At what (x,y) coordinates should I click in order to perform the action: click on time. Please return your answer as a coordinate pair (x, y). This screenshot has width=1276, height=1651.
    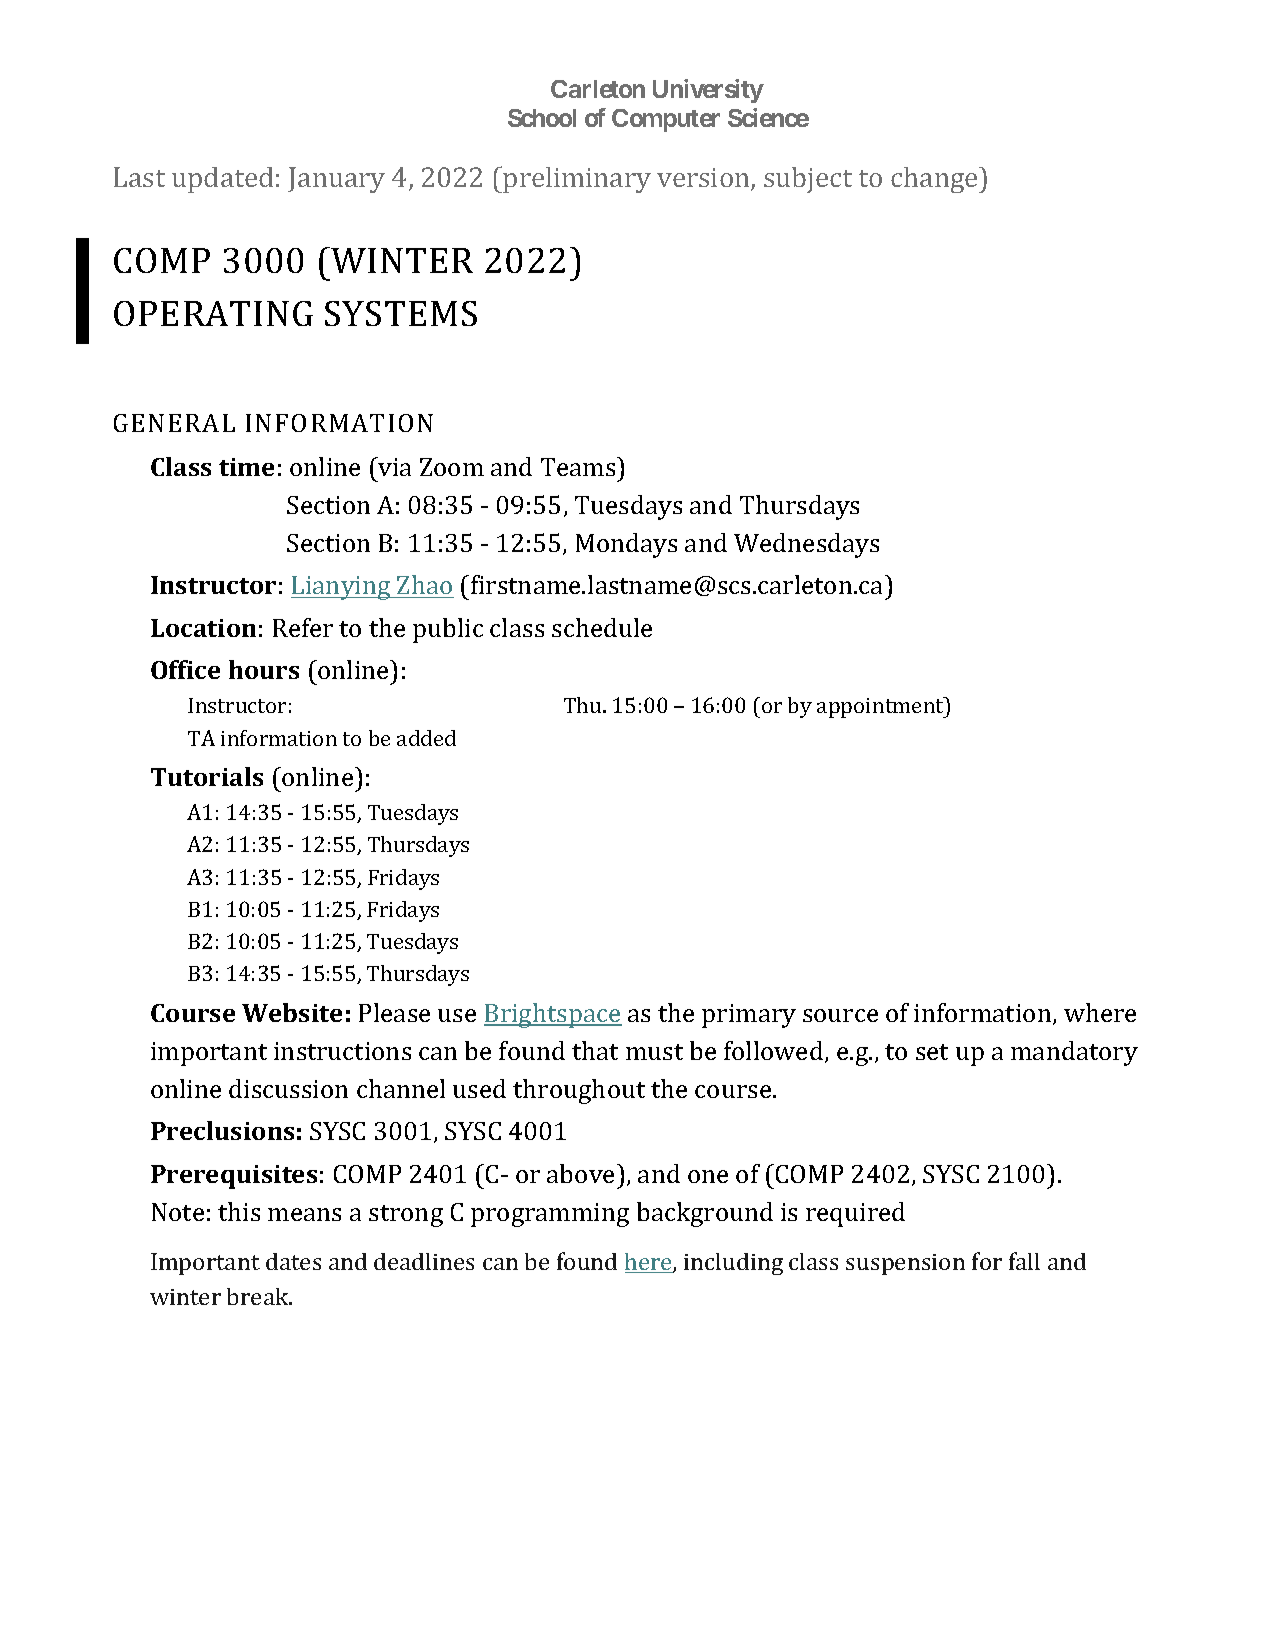
    Looking at the image, I should click on (246, 467).
